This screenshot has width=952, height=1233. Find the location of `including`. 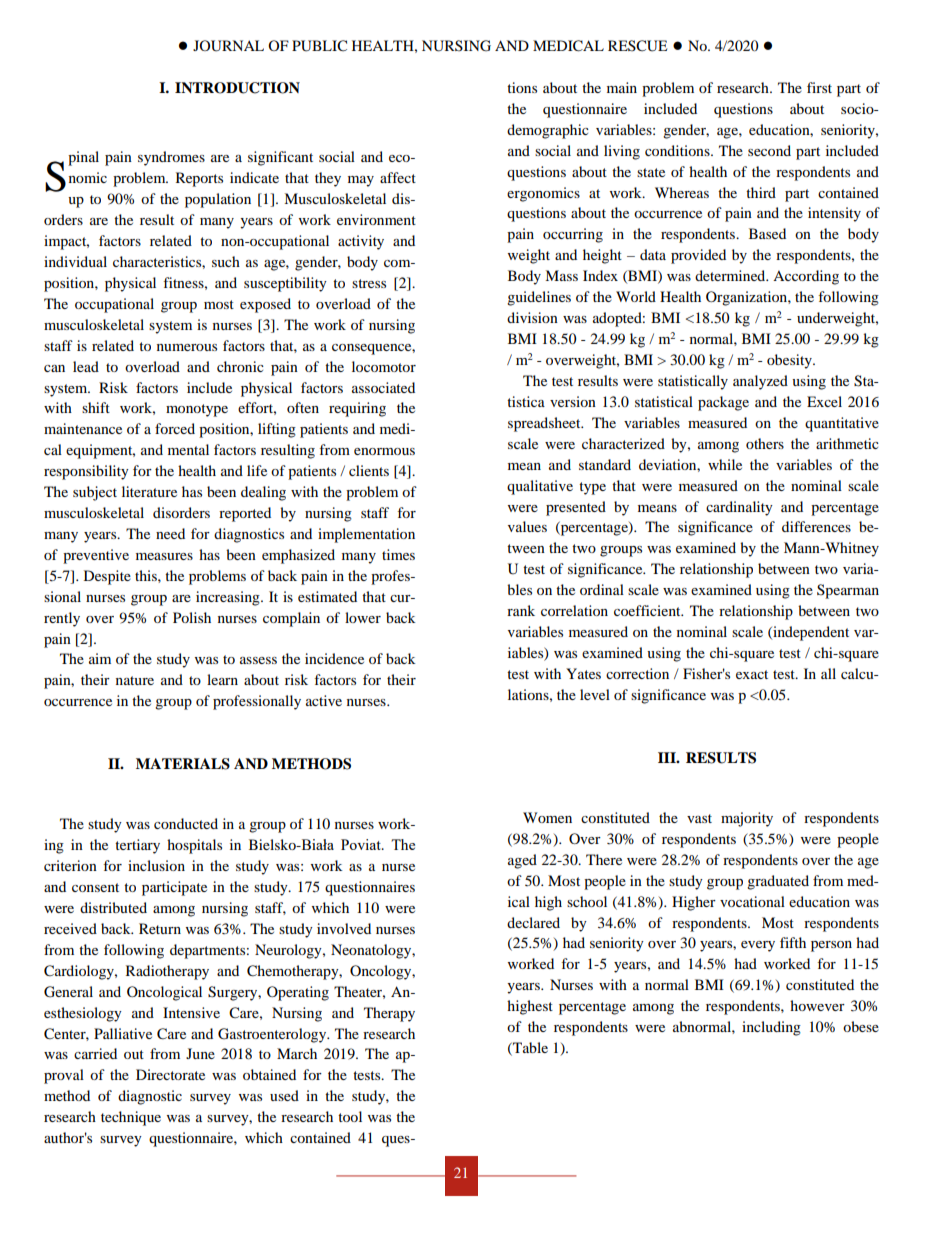

including is located at coordinates (771, 1028).
